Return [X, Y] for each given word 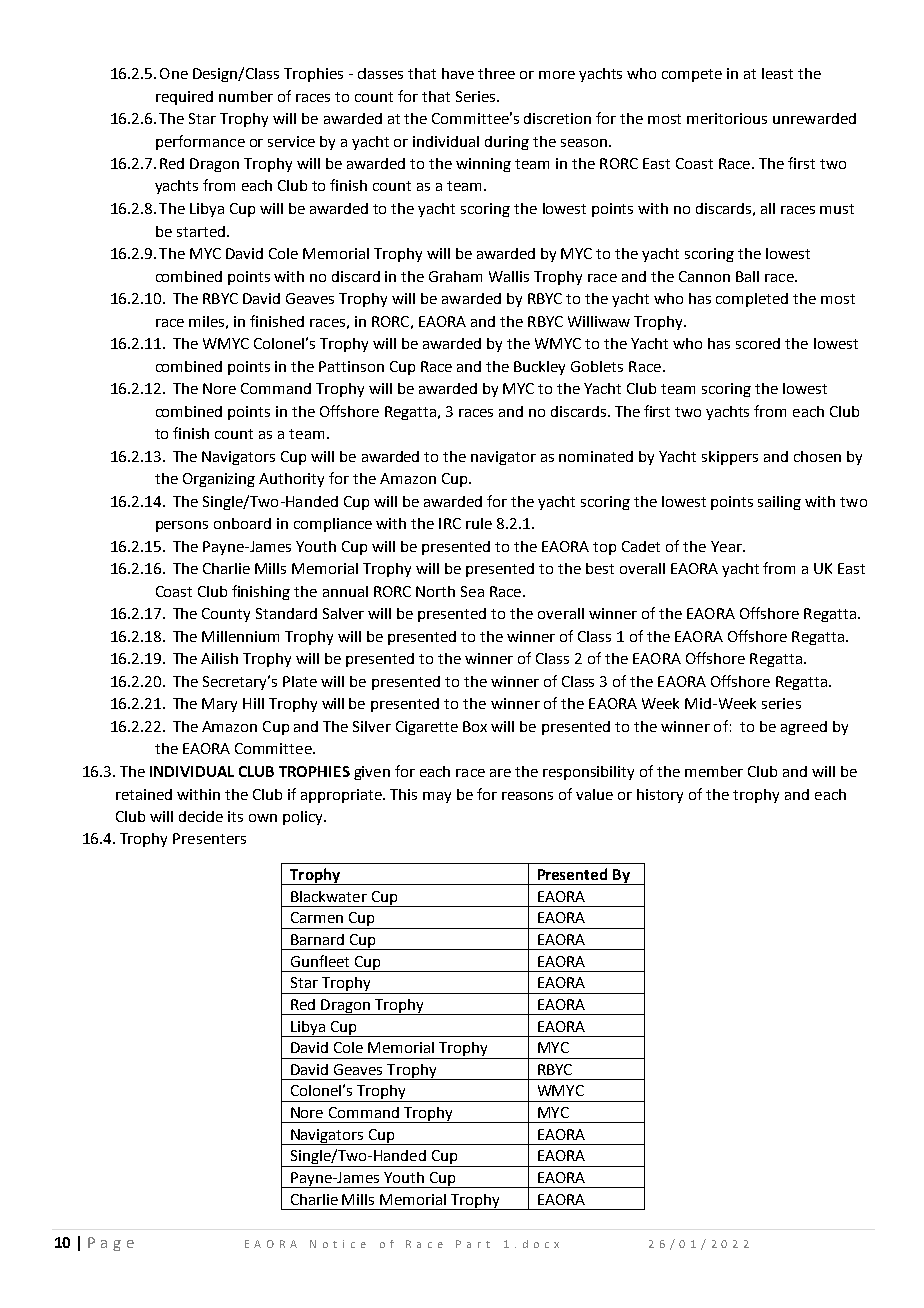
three [496, 73]
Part [473, 1244]
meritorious [727, 118]
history [660, 796]
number [246, 96]
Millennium [240, 636]
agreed [804, 728]
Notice [338, 1244]
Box [475, 726]
